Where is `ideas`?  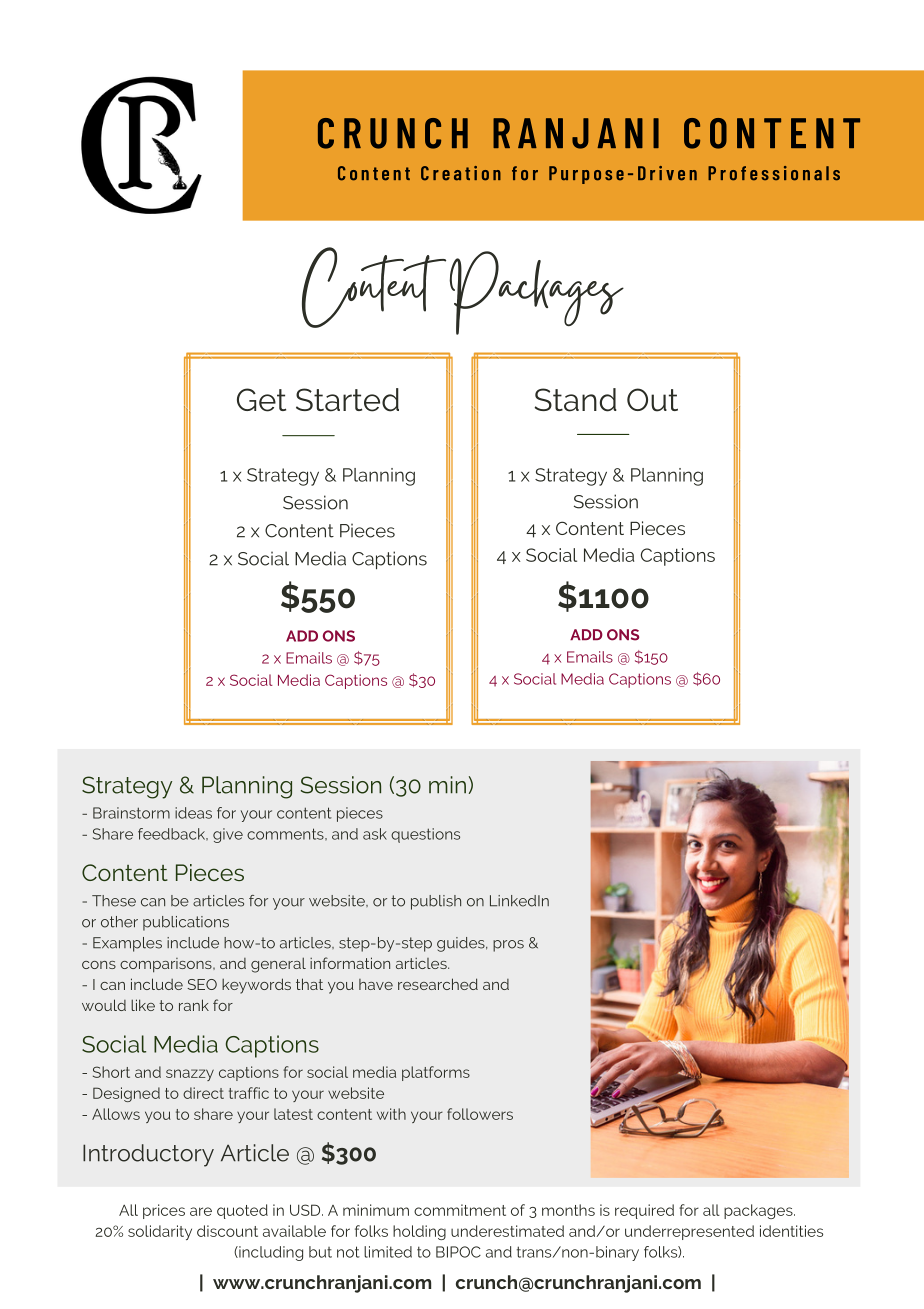
ideas is located at coordinates (193, 813).
